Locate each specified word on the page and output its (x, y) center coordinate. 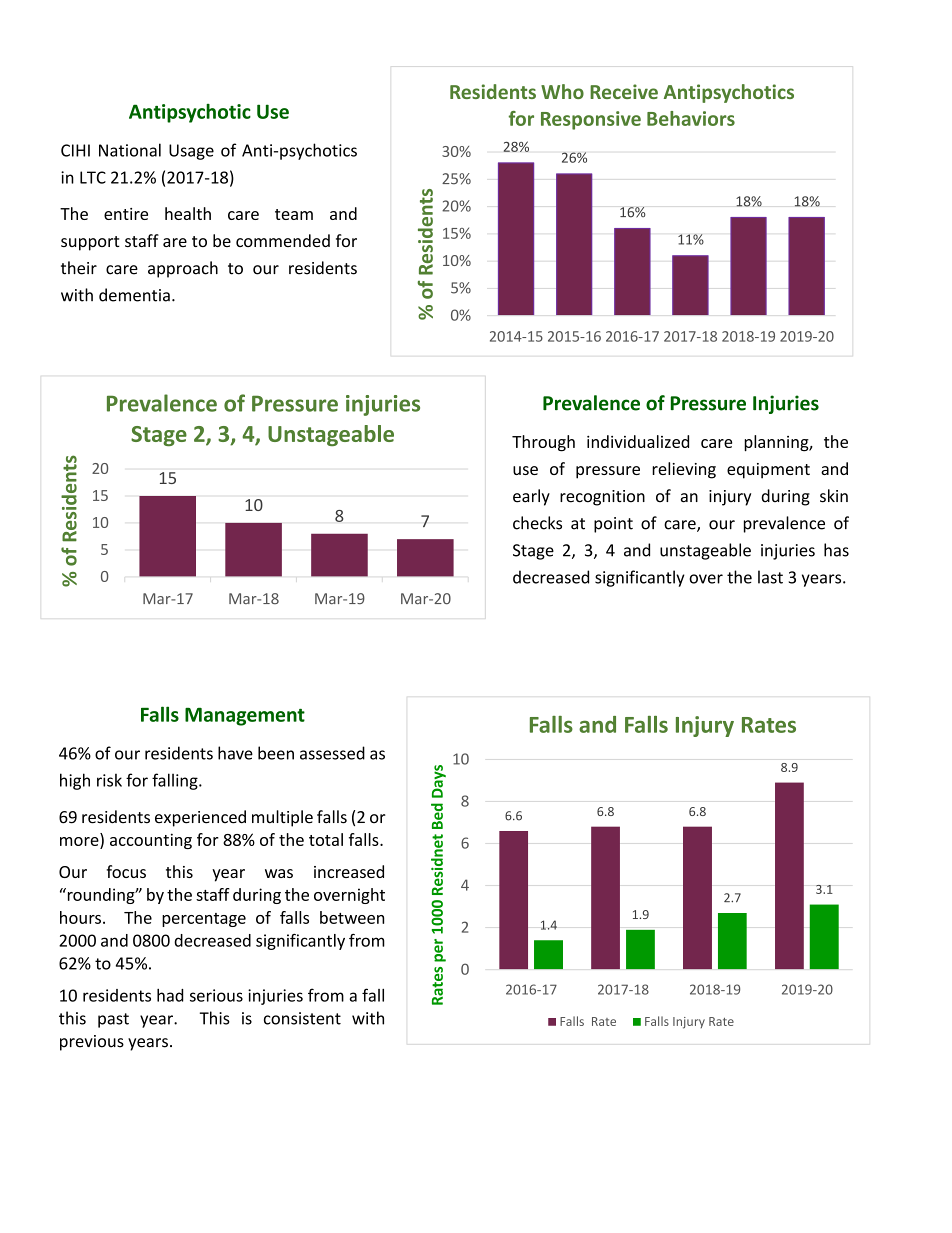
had (170, 995)
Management (245, 717)
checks (537, 523)
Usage (191, 152)
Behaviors (691, 118)
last (770, 577)
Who (562, 91)
